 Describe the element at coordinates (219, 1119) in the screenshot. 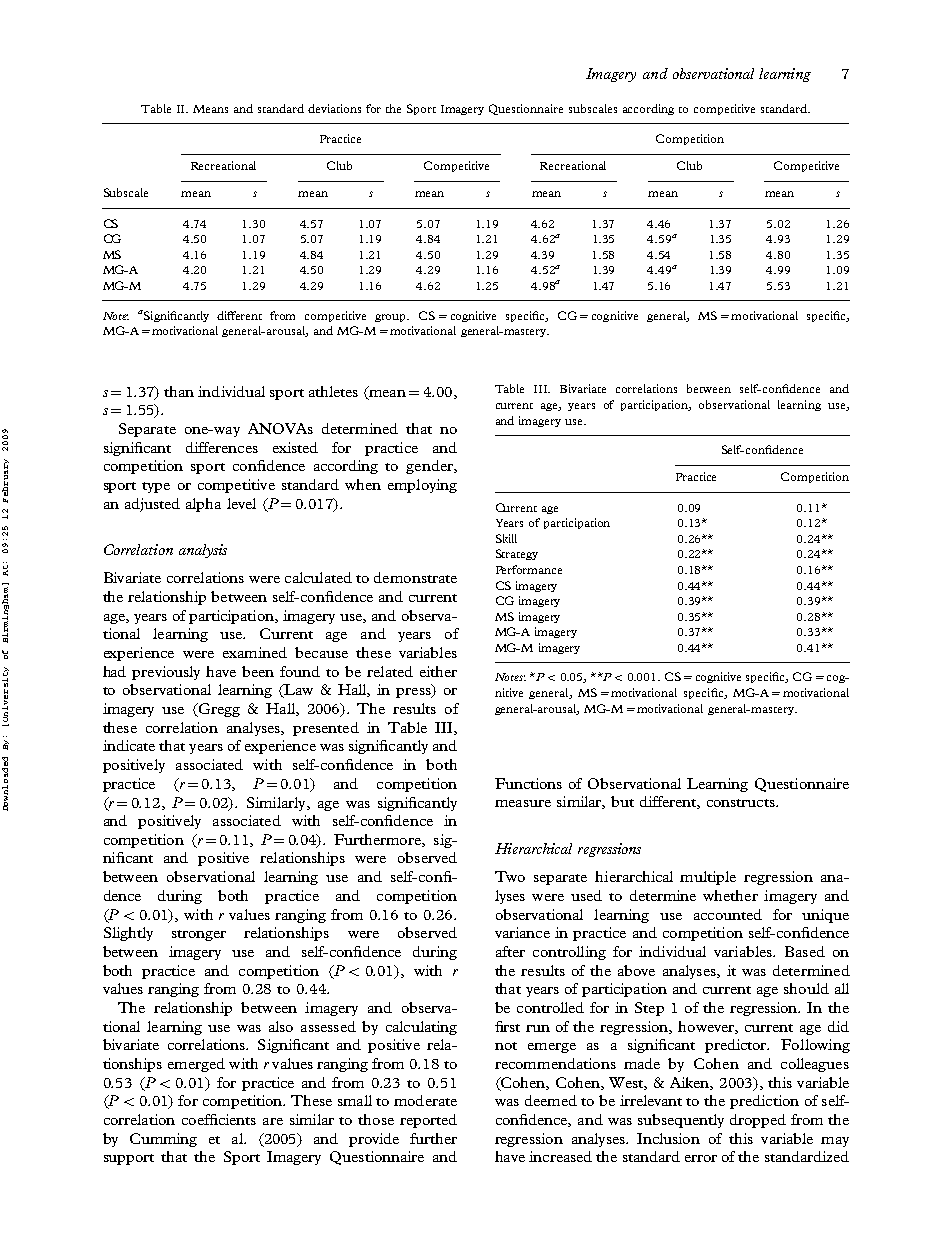

I see `coefficients` at that location.
